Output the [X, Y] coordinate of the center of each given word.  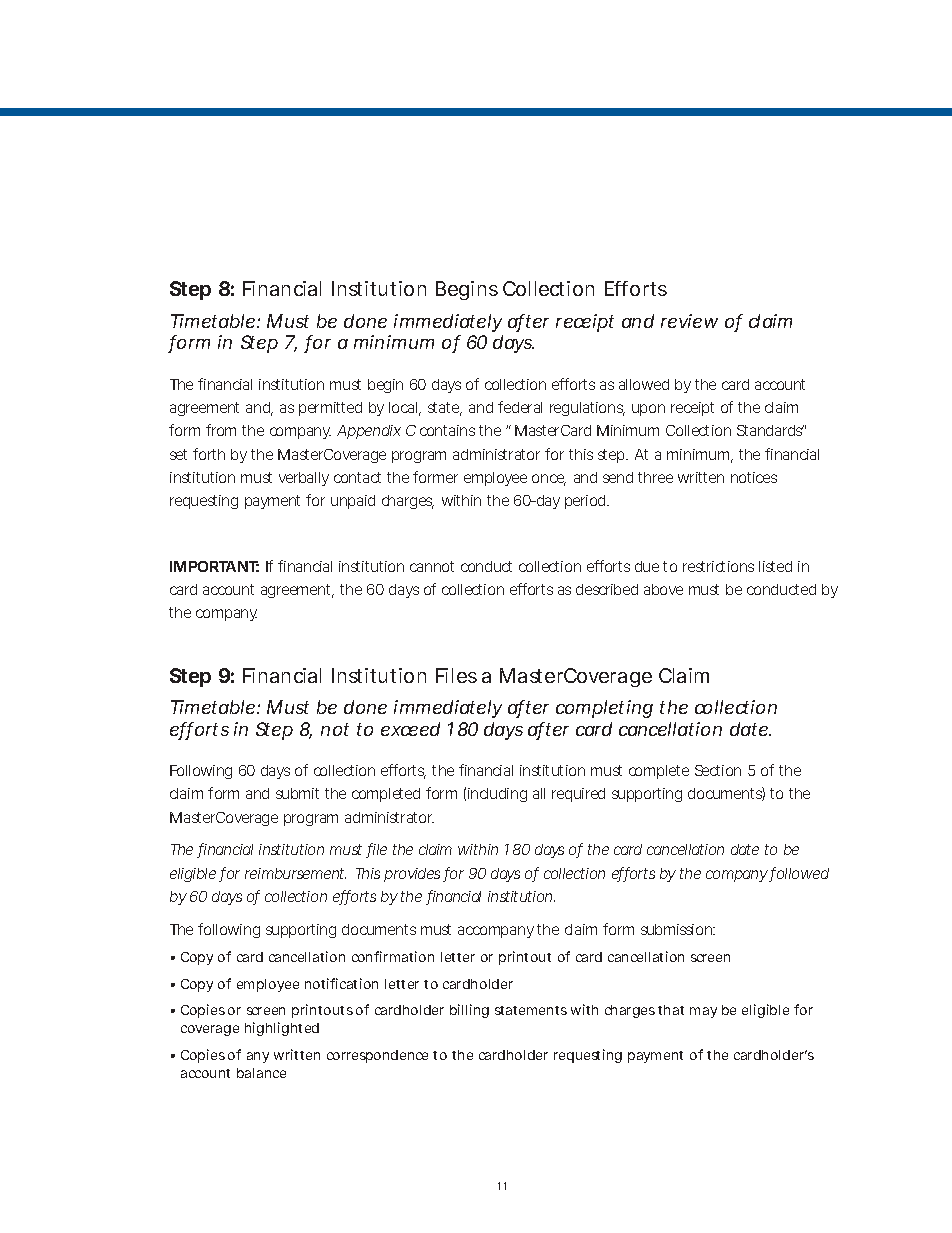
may [703, 1012]
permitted [330, 409]
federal [520, 407]
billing [469, 1011]
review [689, 321]
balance [261, 1073]
